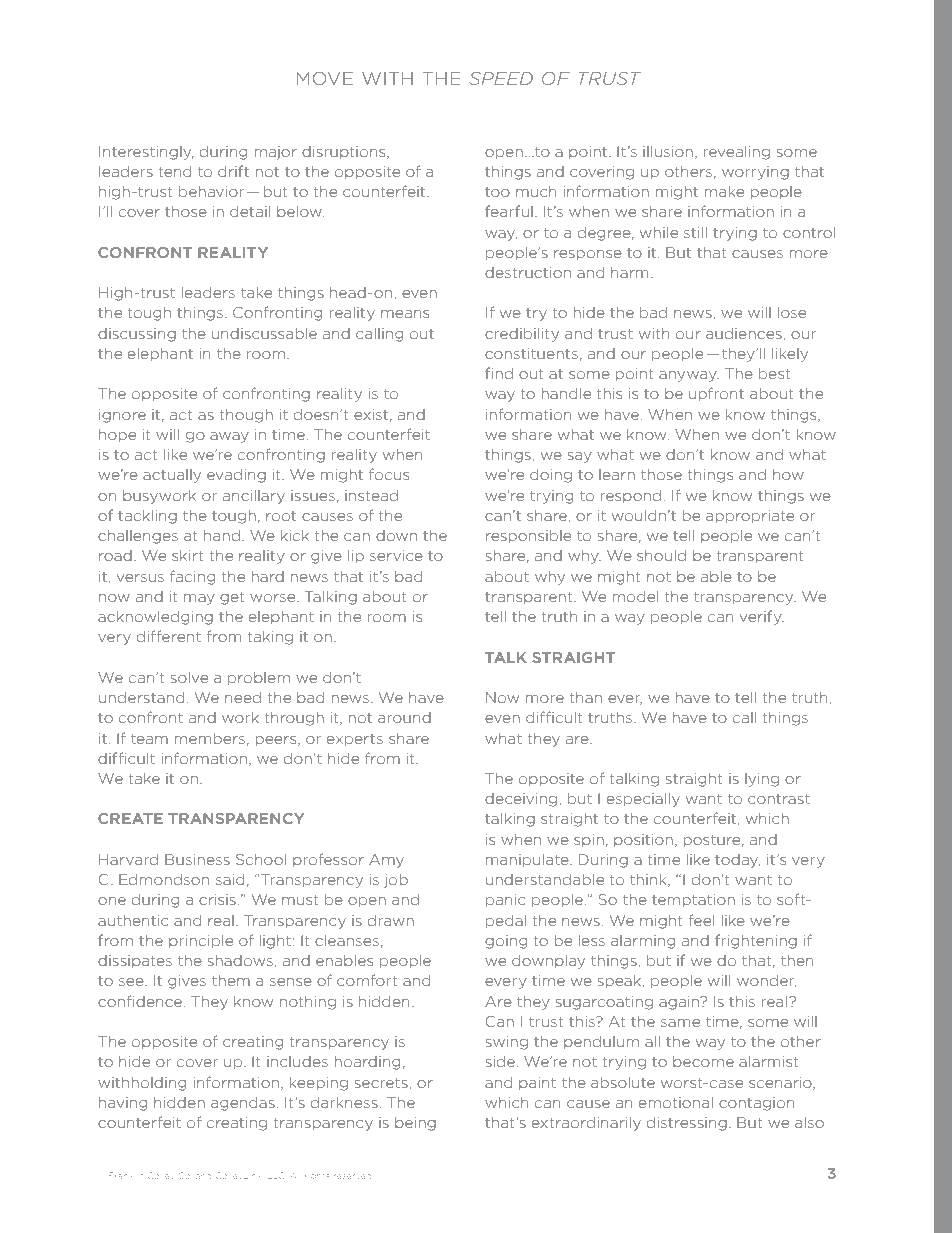  I want to click on CREATE, so click(130, 818).
